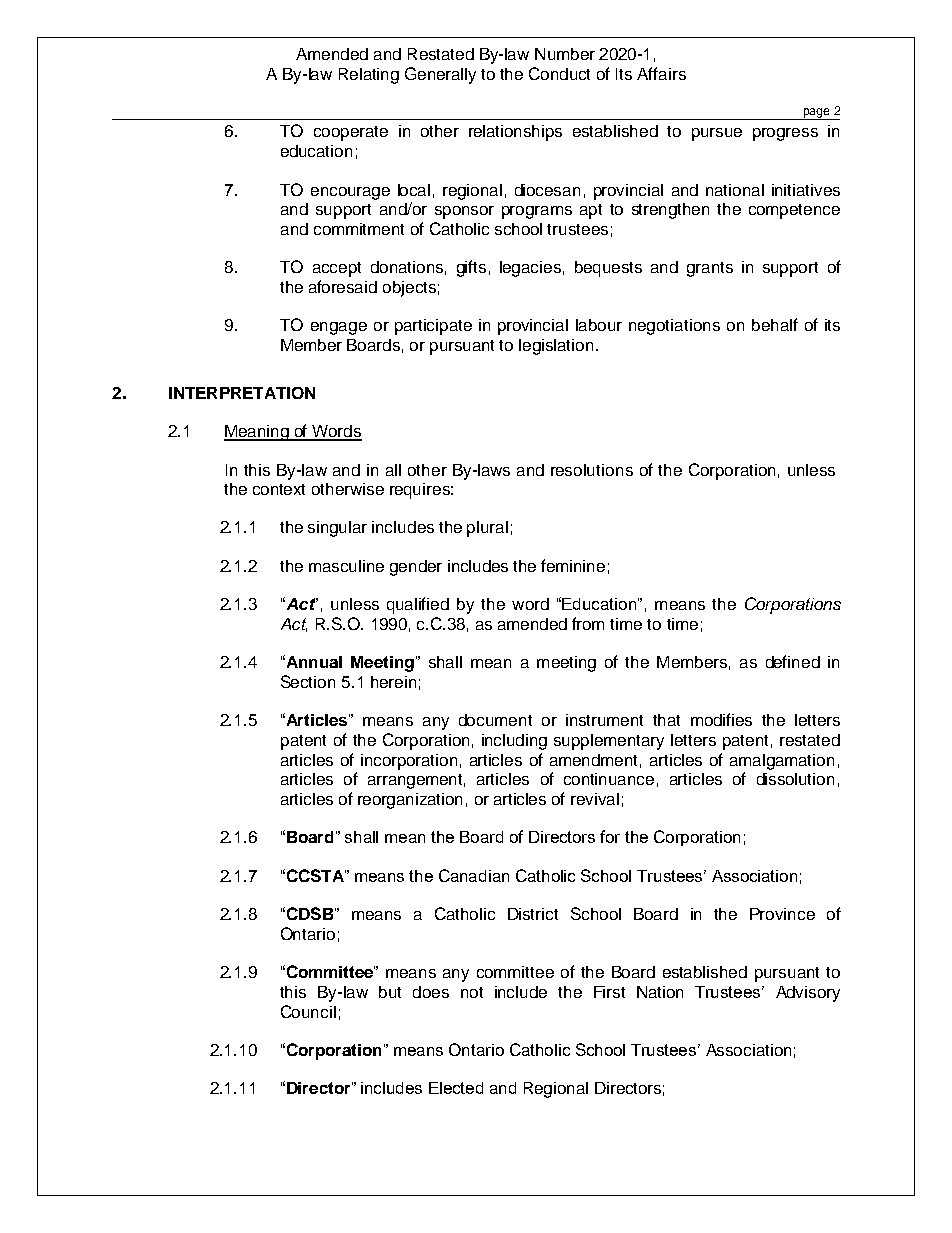 Image resolution: width=952 pixels, height=1233 pixels. I want to click on Section, so click(308, 681).
